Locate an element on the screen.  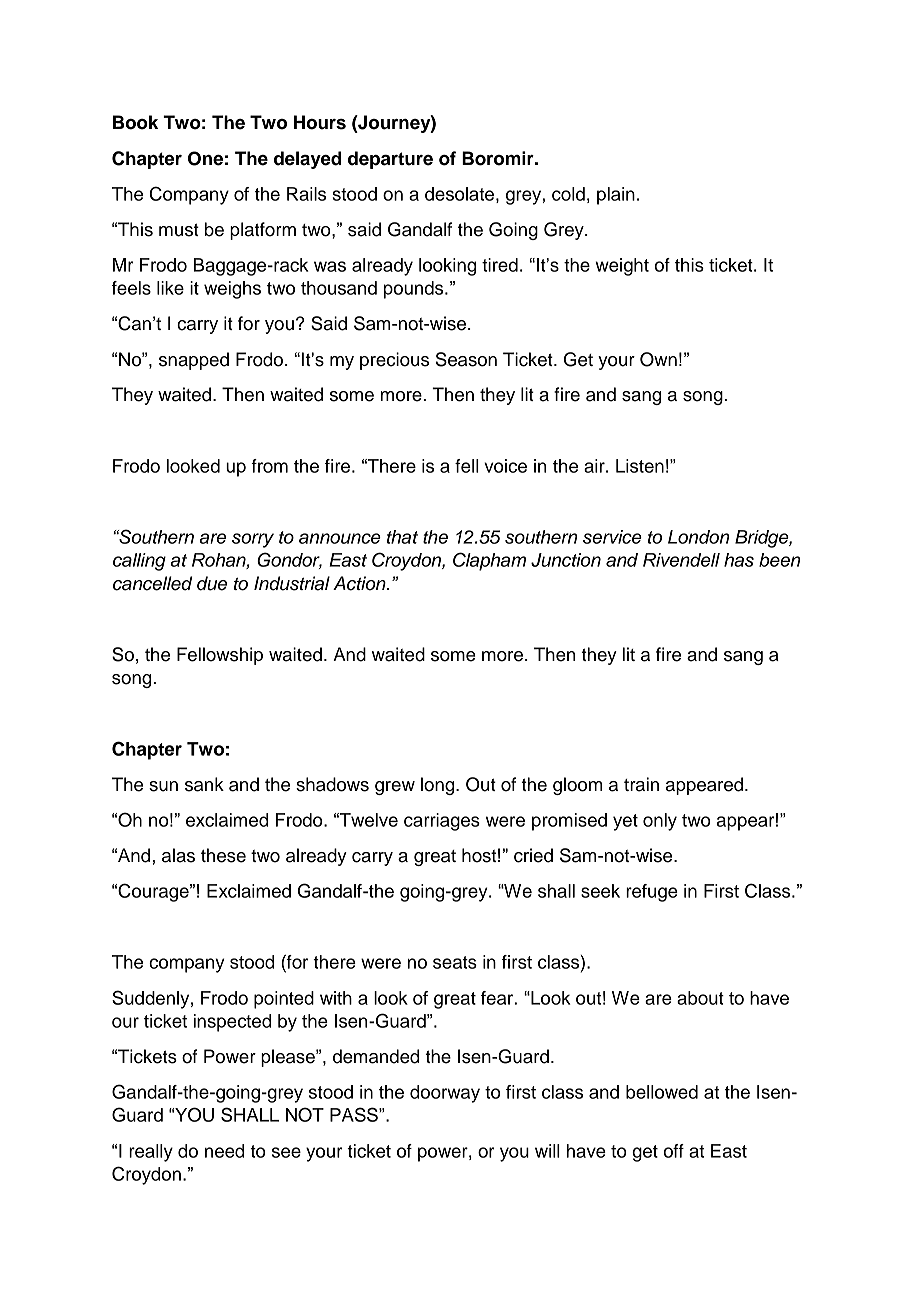
Book is located at coordinates (135, 122).
